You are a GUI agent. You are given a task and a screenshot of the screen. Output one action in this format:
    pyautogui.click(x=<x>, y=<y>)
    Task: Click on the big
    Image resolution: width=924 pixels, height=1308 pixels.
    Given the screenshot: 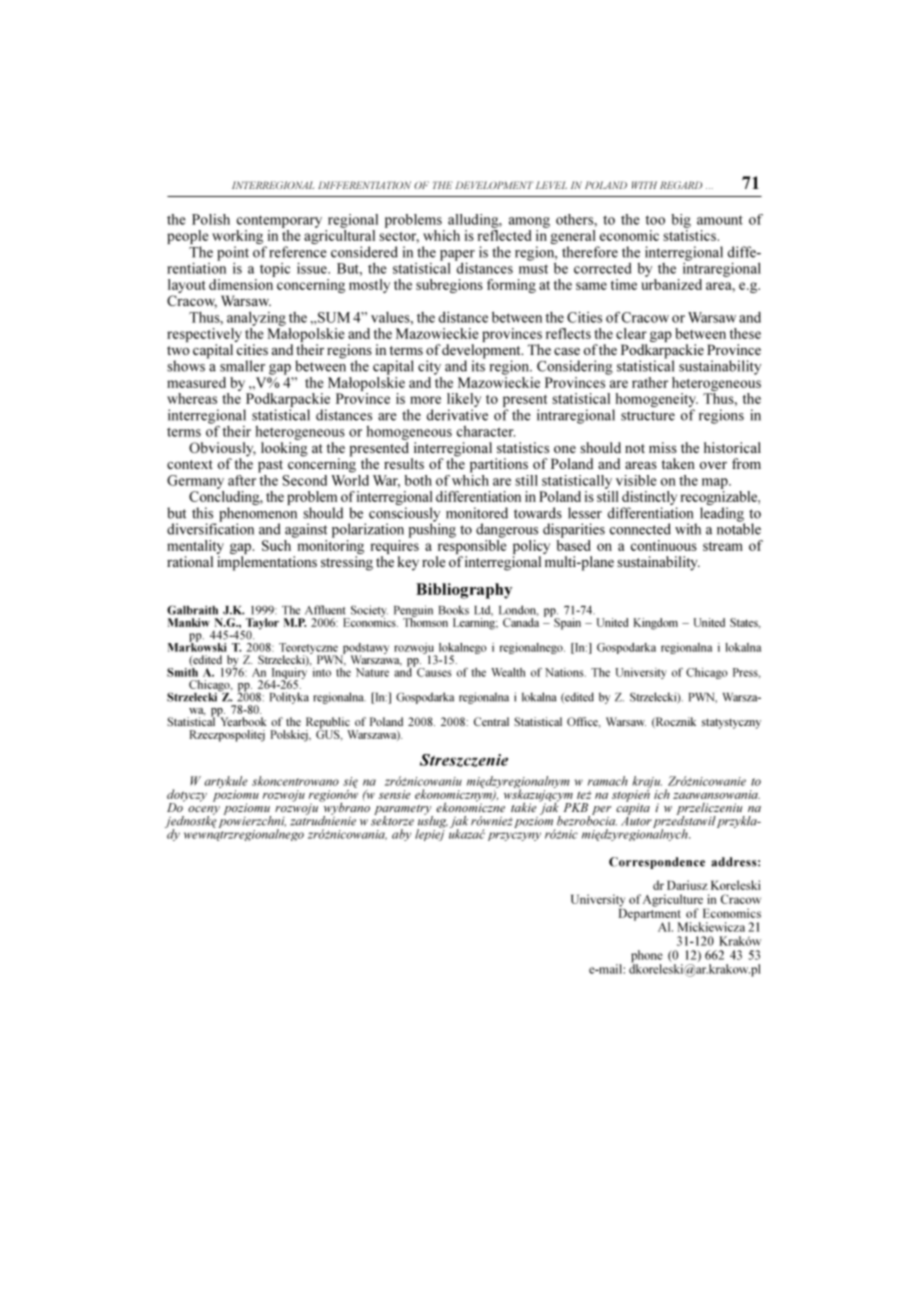 What is the action you would take?
    pyautogui.click(x=681, y=221)
